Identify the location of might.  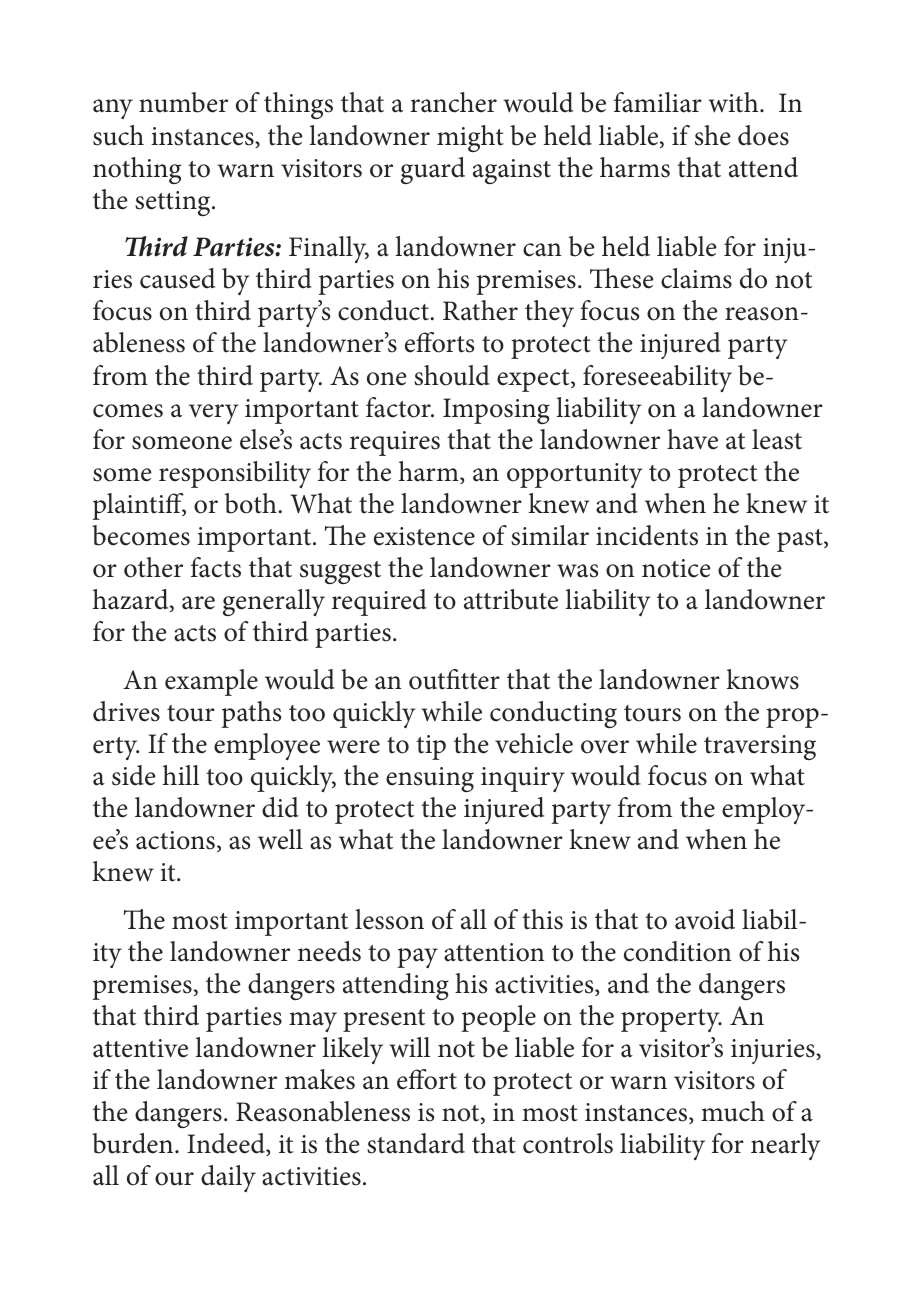
(470, 138).
